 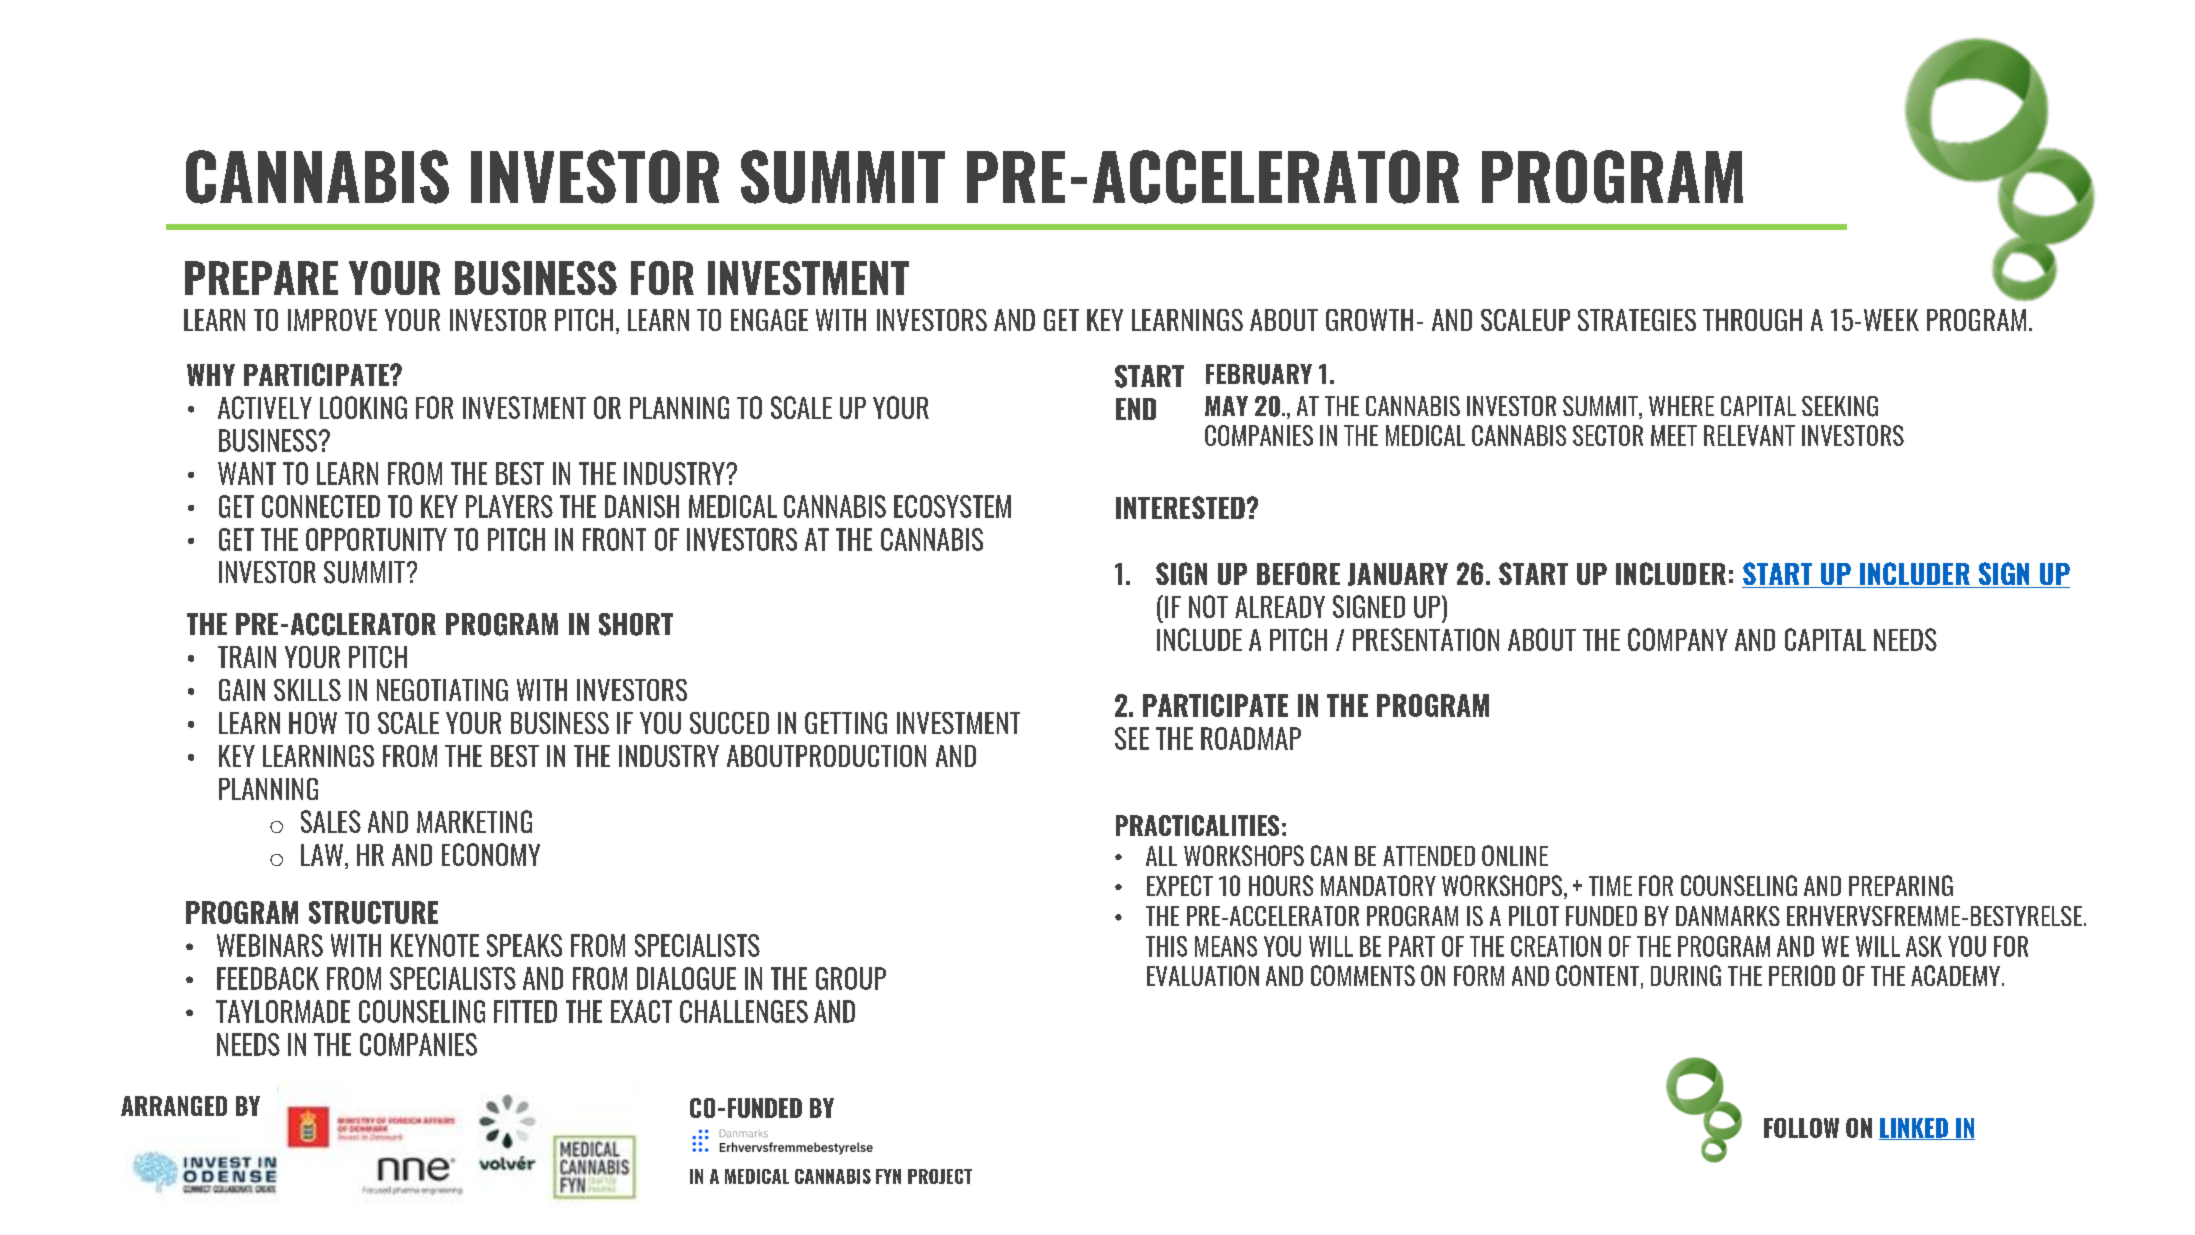 I want to click on ENGAGE, so click(x=769, y=320).
